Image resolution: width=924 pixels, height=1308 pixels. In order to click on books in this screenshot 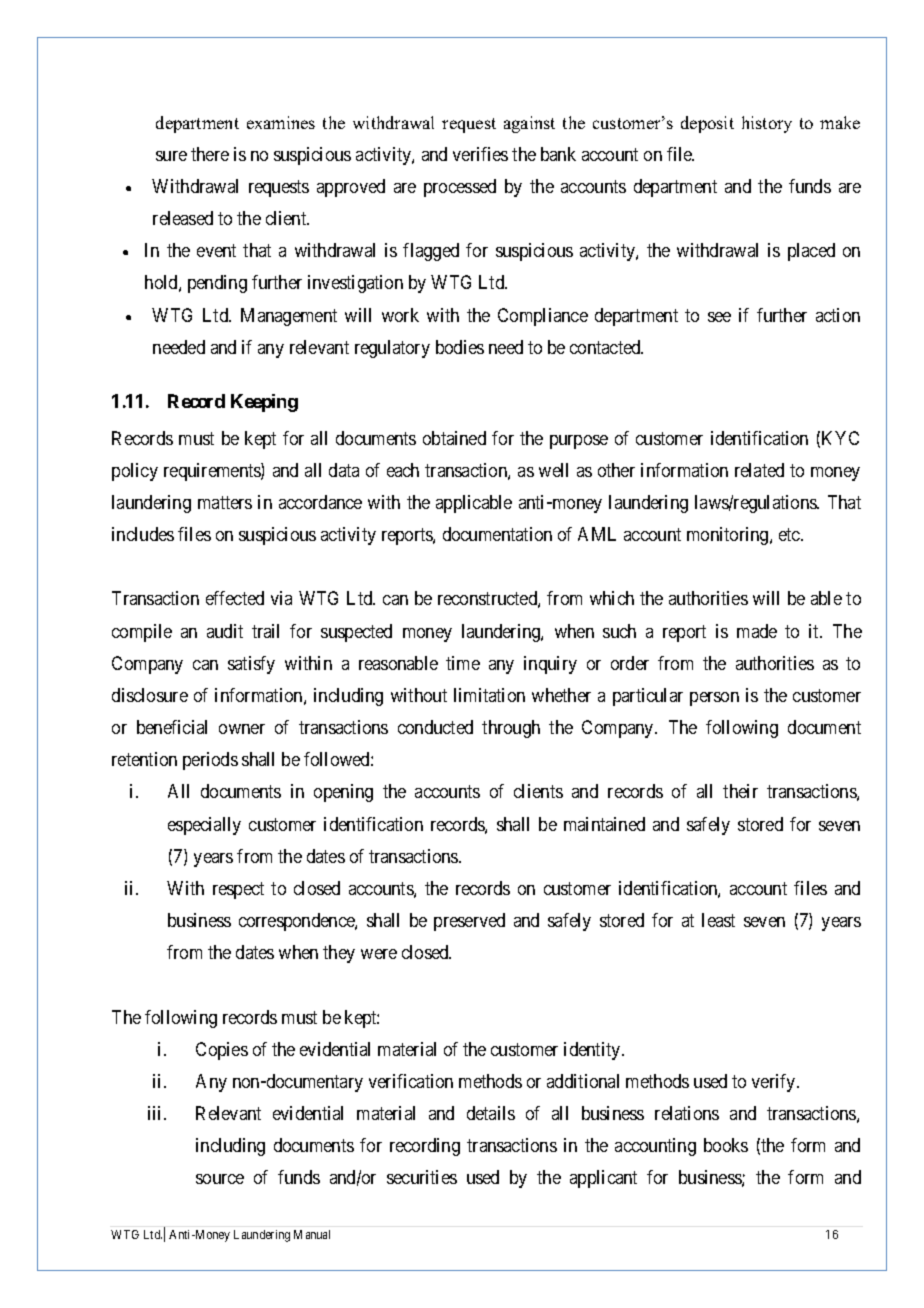, I will do `click(726, 1145)`.
